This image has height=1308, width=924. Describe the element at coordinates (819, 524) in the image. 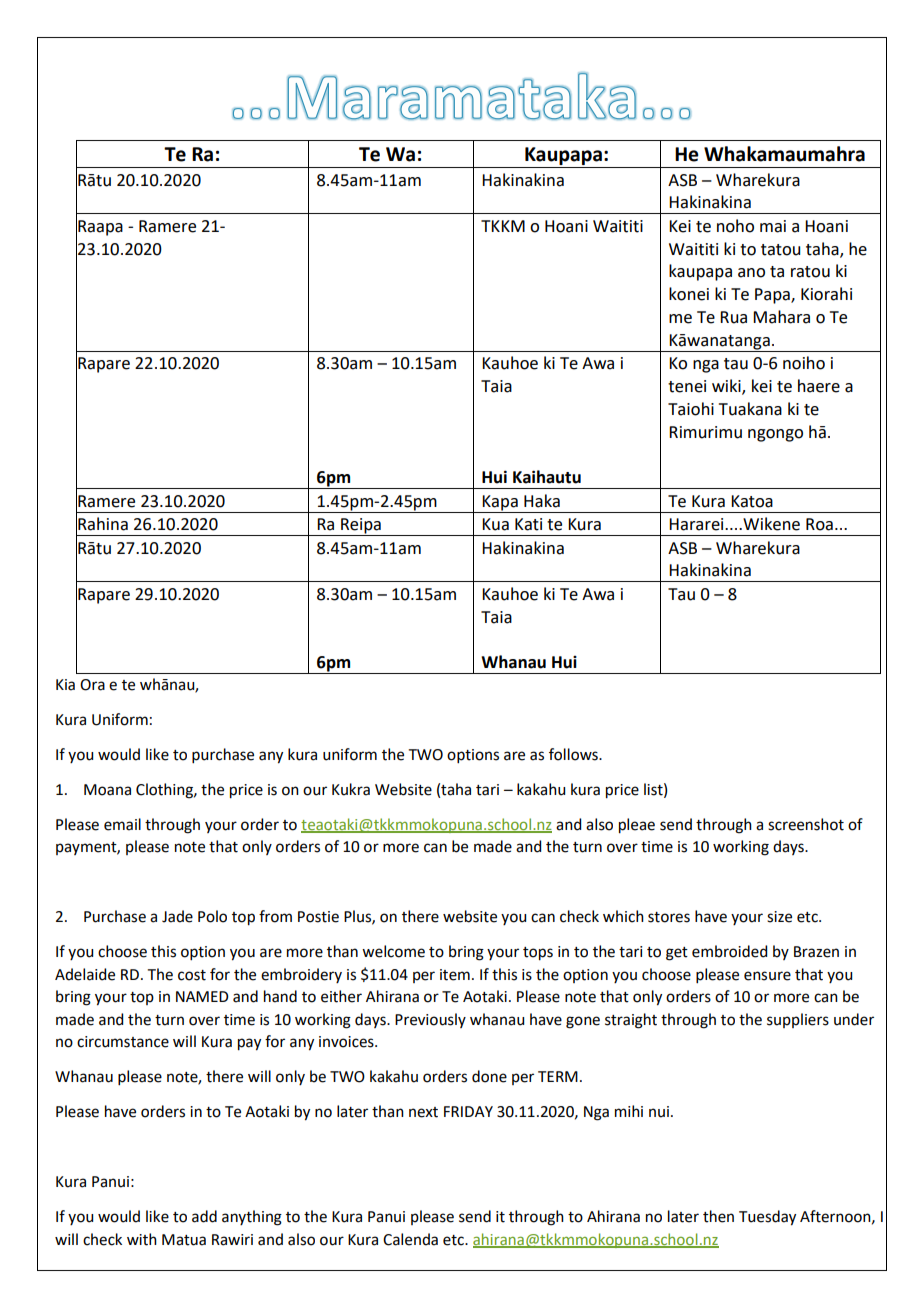

I see `Roa` at that location.
